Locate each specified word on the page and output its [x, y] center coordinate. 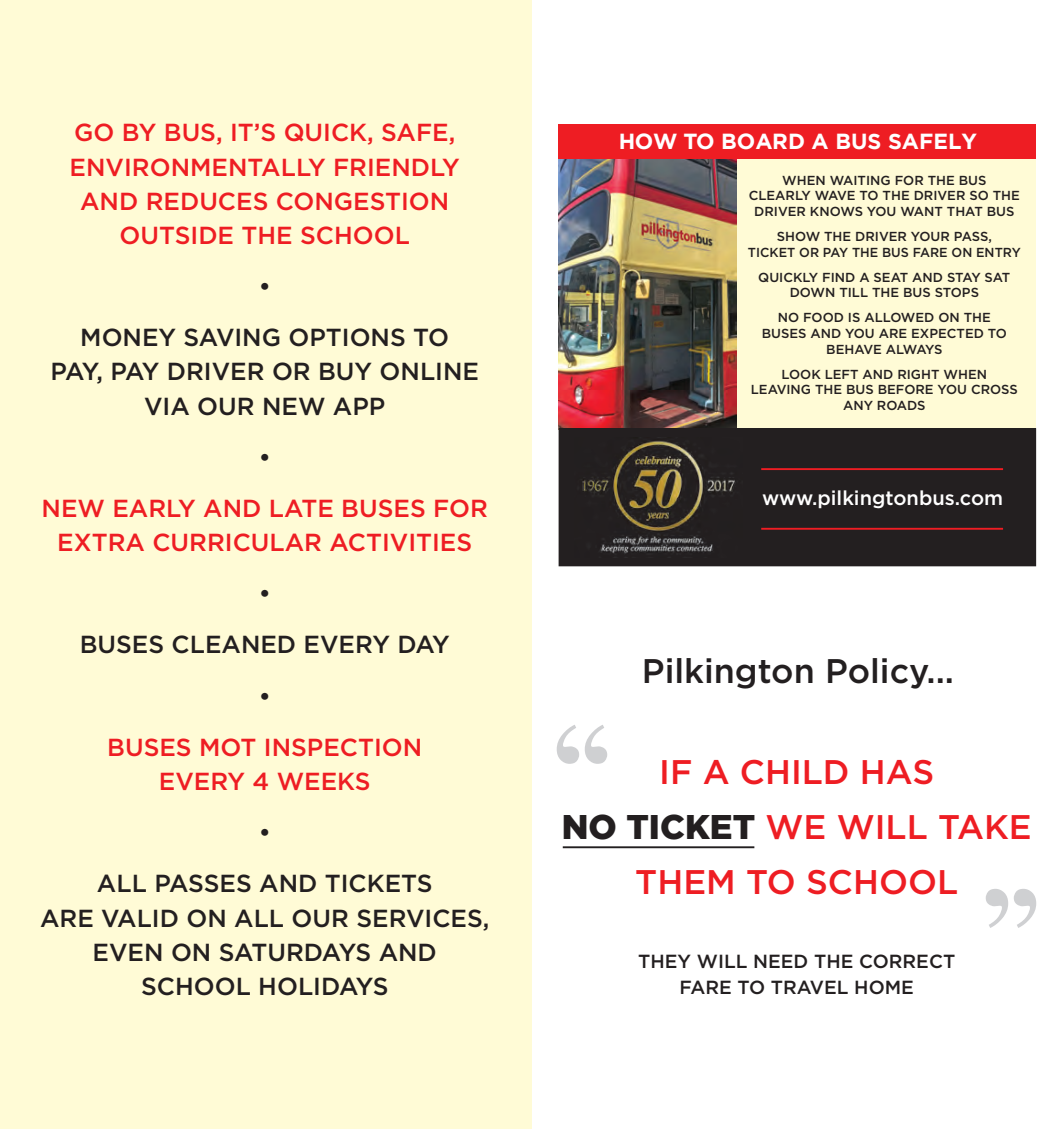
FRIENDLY [397, 167]
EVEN [128, 952]
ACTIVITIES [400, 542]
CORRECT [907, 961]
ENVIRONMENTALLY [198, 167]
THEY [664, 961]
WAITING [860, 180]
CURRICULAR [237, 542]
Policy [879, 673]
